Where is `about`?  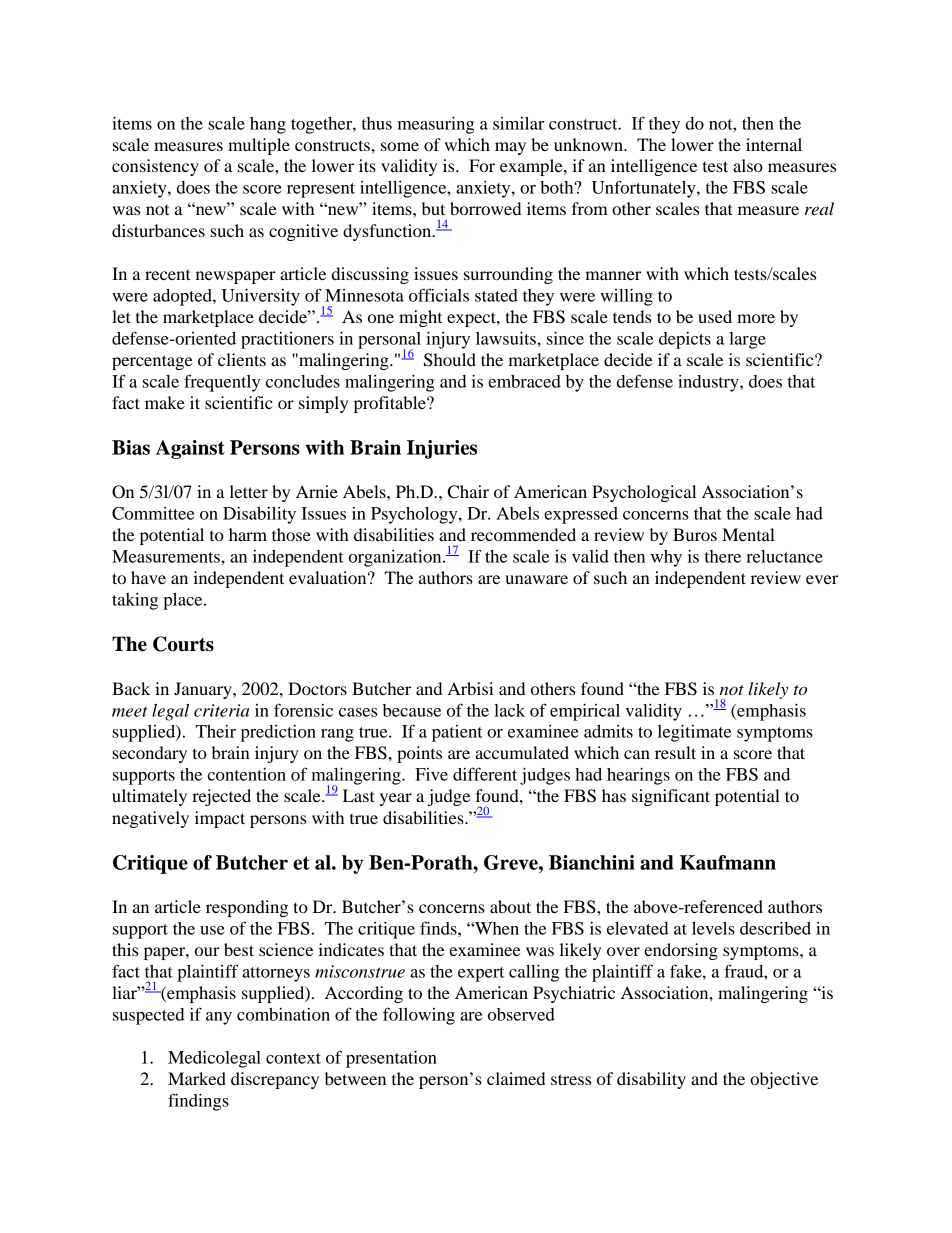
about is located at coordinates (510, 906).
